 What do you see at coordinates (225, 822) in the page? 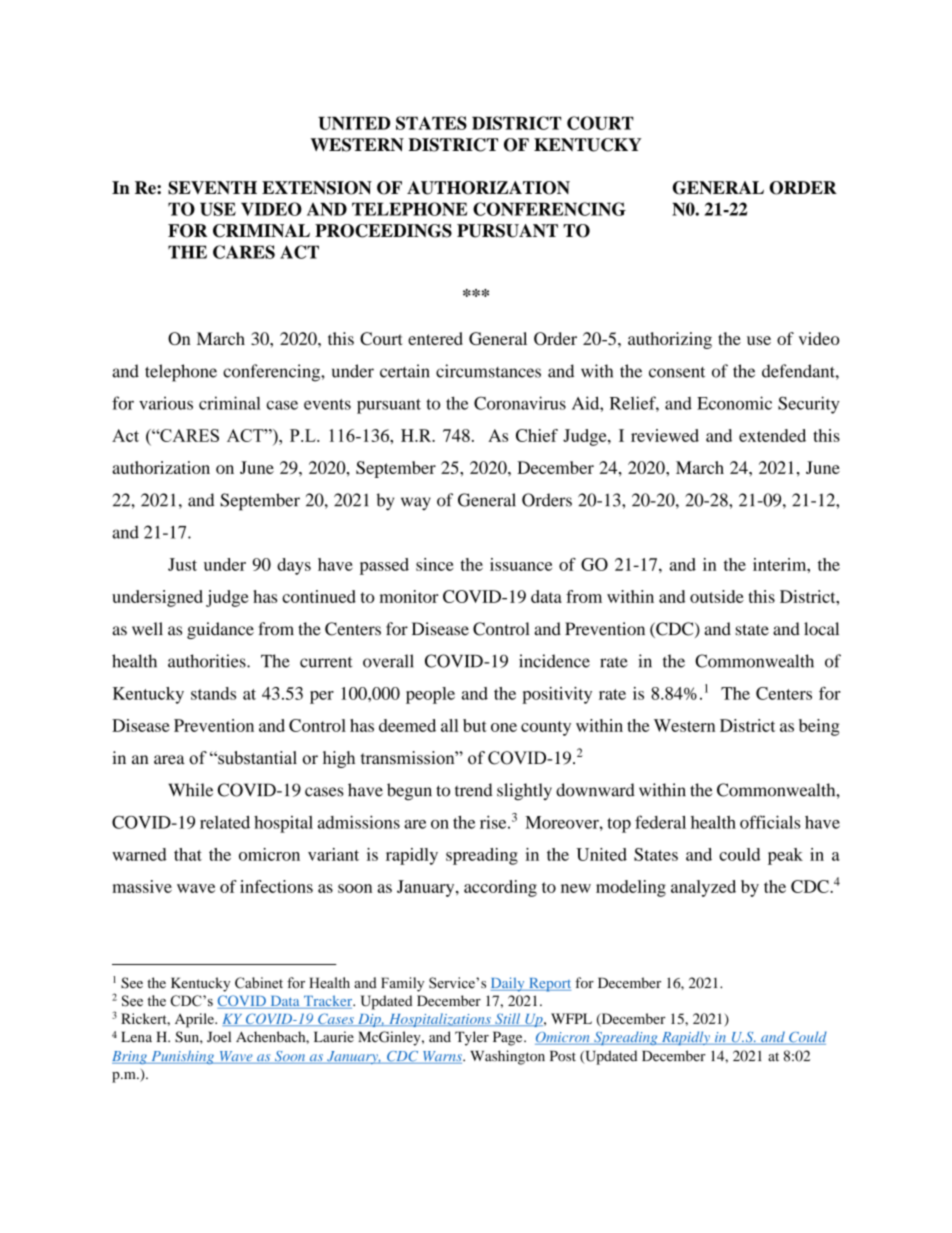
I see `related` at bounding box center [225, 822].
